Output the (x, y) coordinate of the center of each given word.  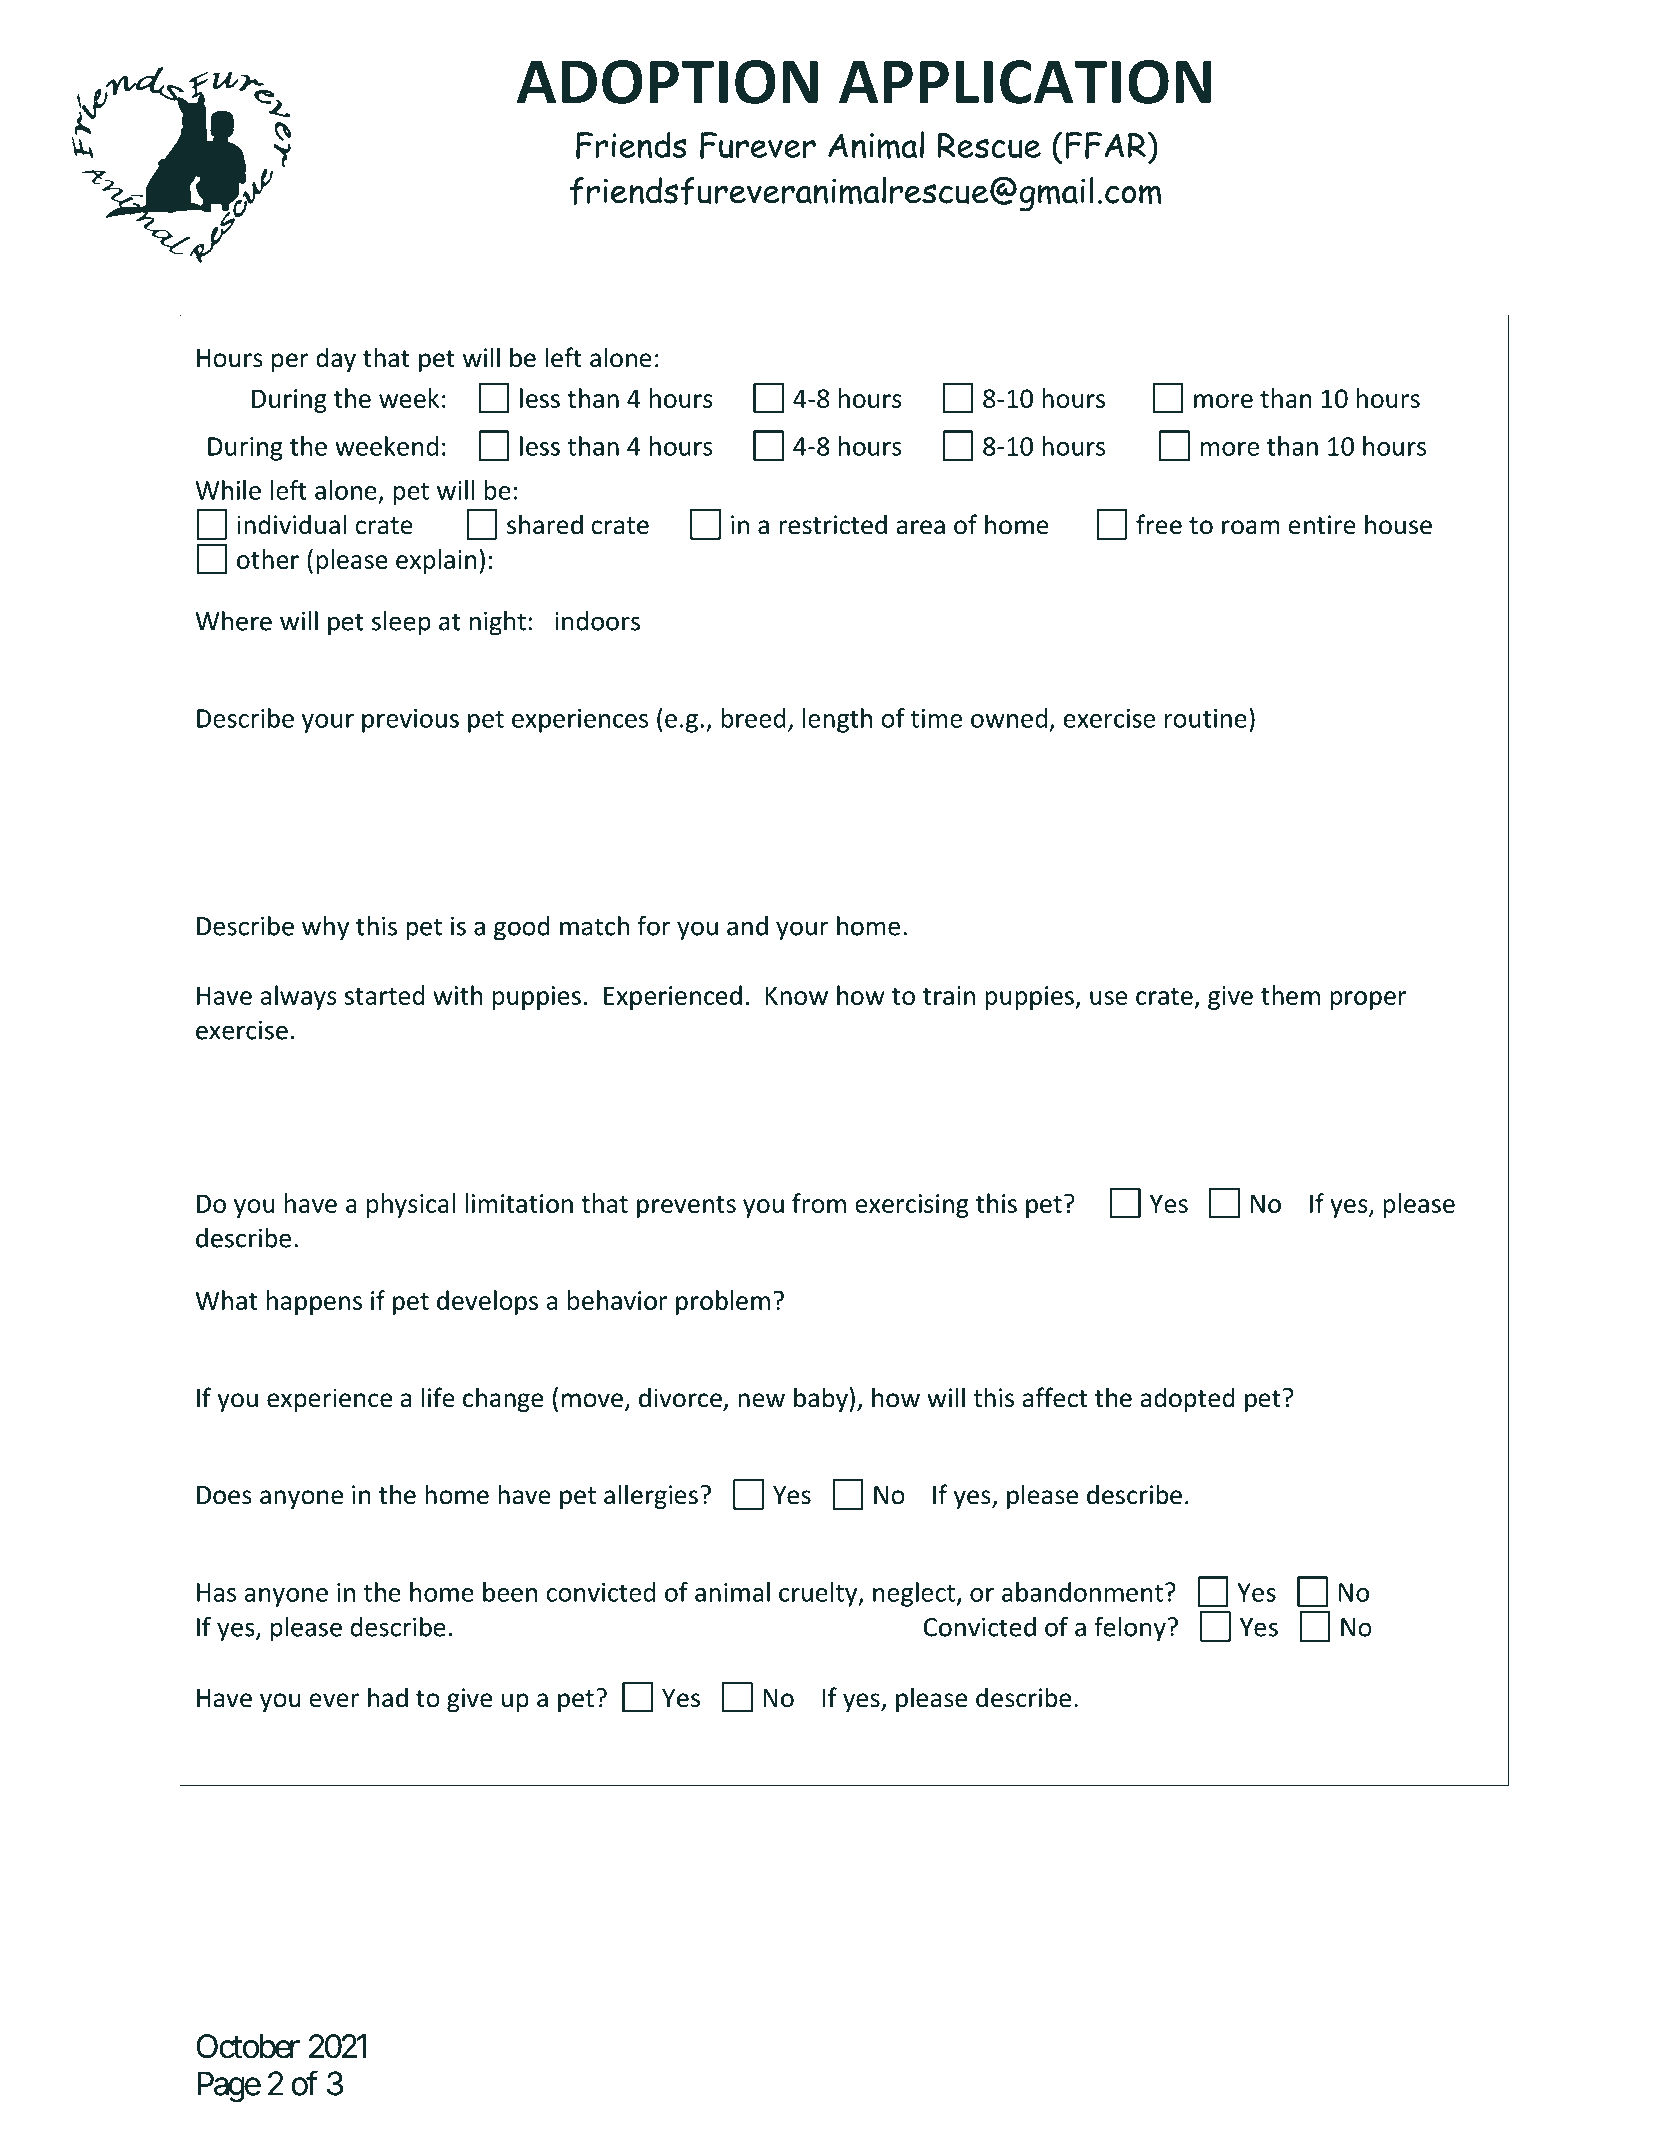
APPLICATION (1025, 82)
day (336, 359)
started (385, 995)
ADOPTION (667, 82)
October (248, 2046)
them (1290, 995)
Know (797, 995)
